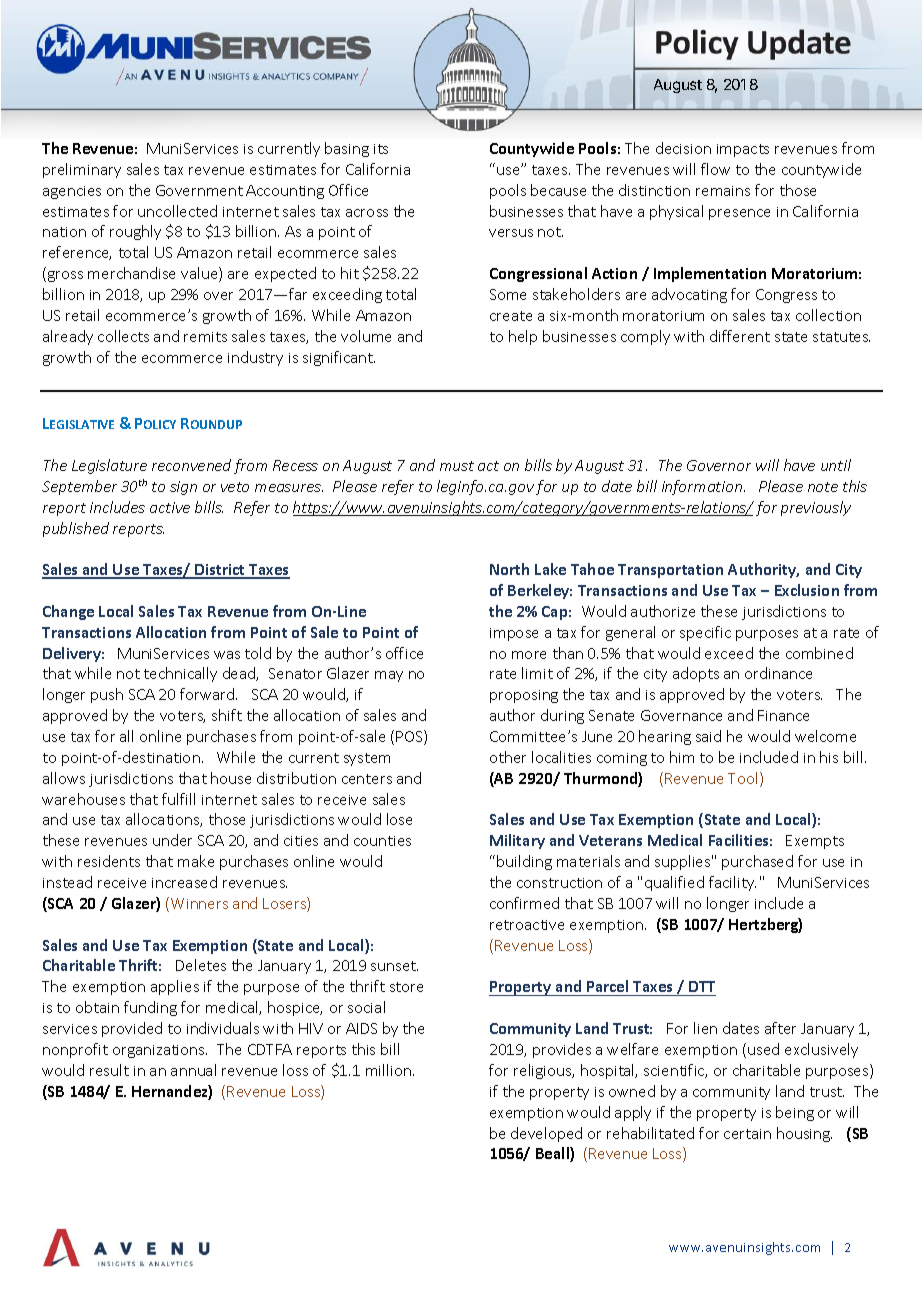  I want to click on remains, so click(723, 191).
